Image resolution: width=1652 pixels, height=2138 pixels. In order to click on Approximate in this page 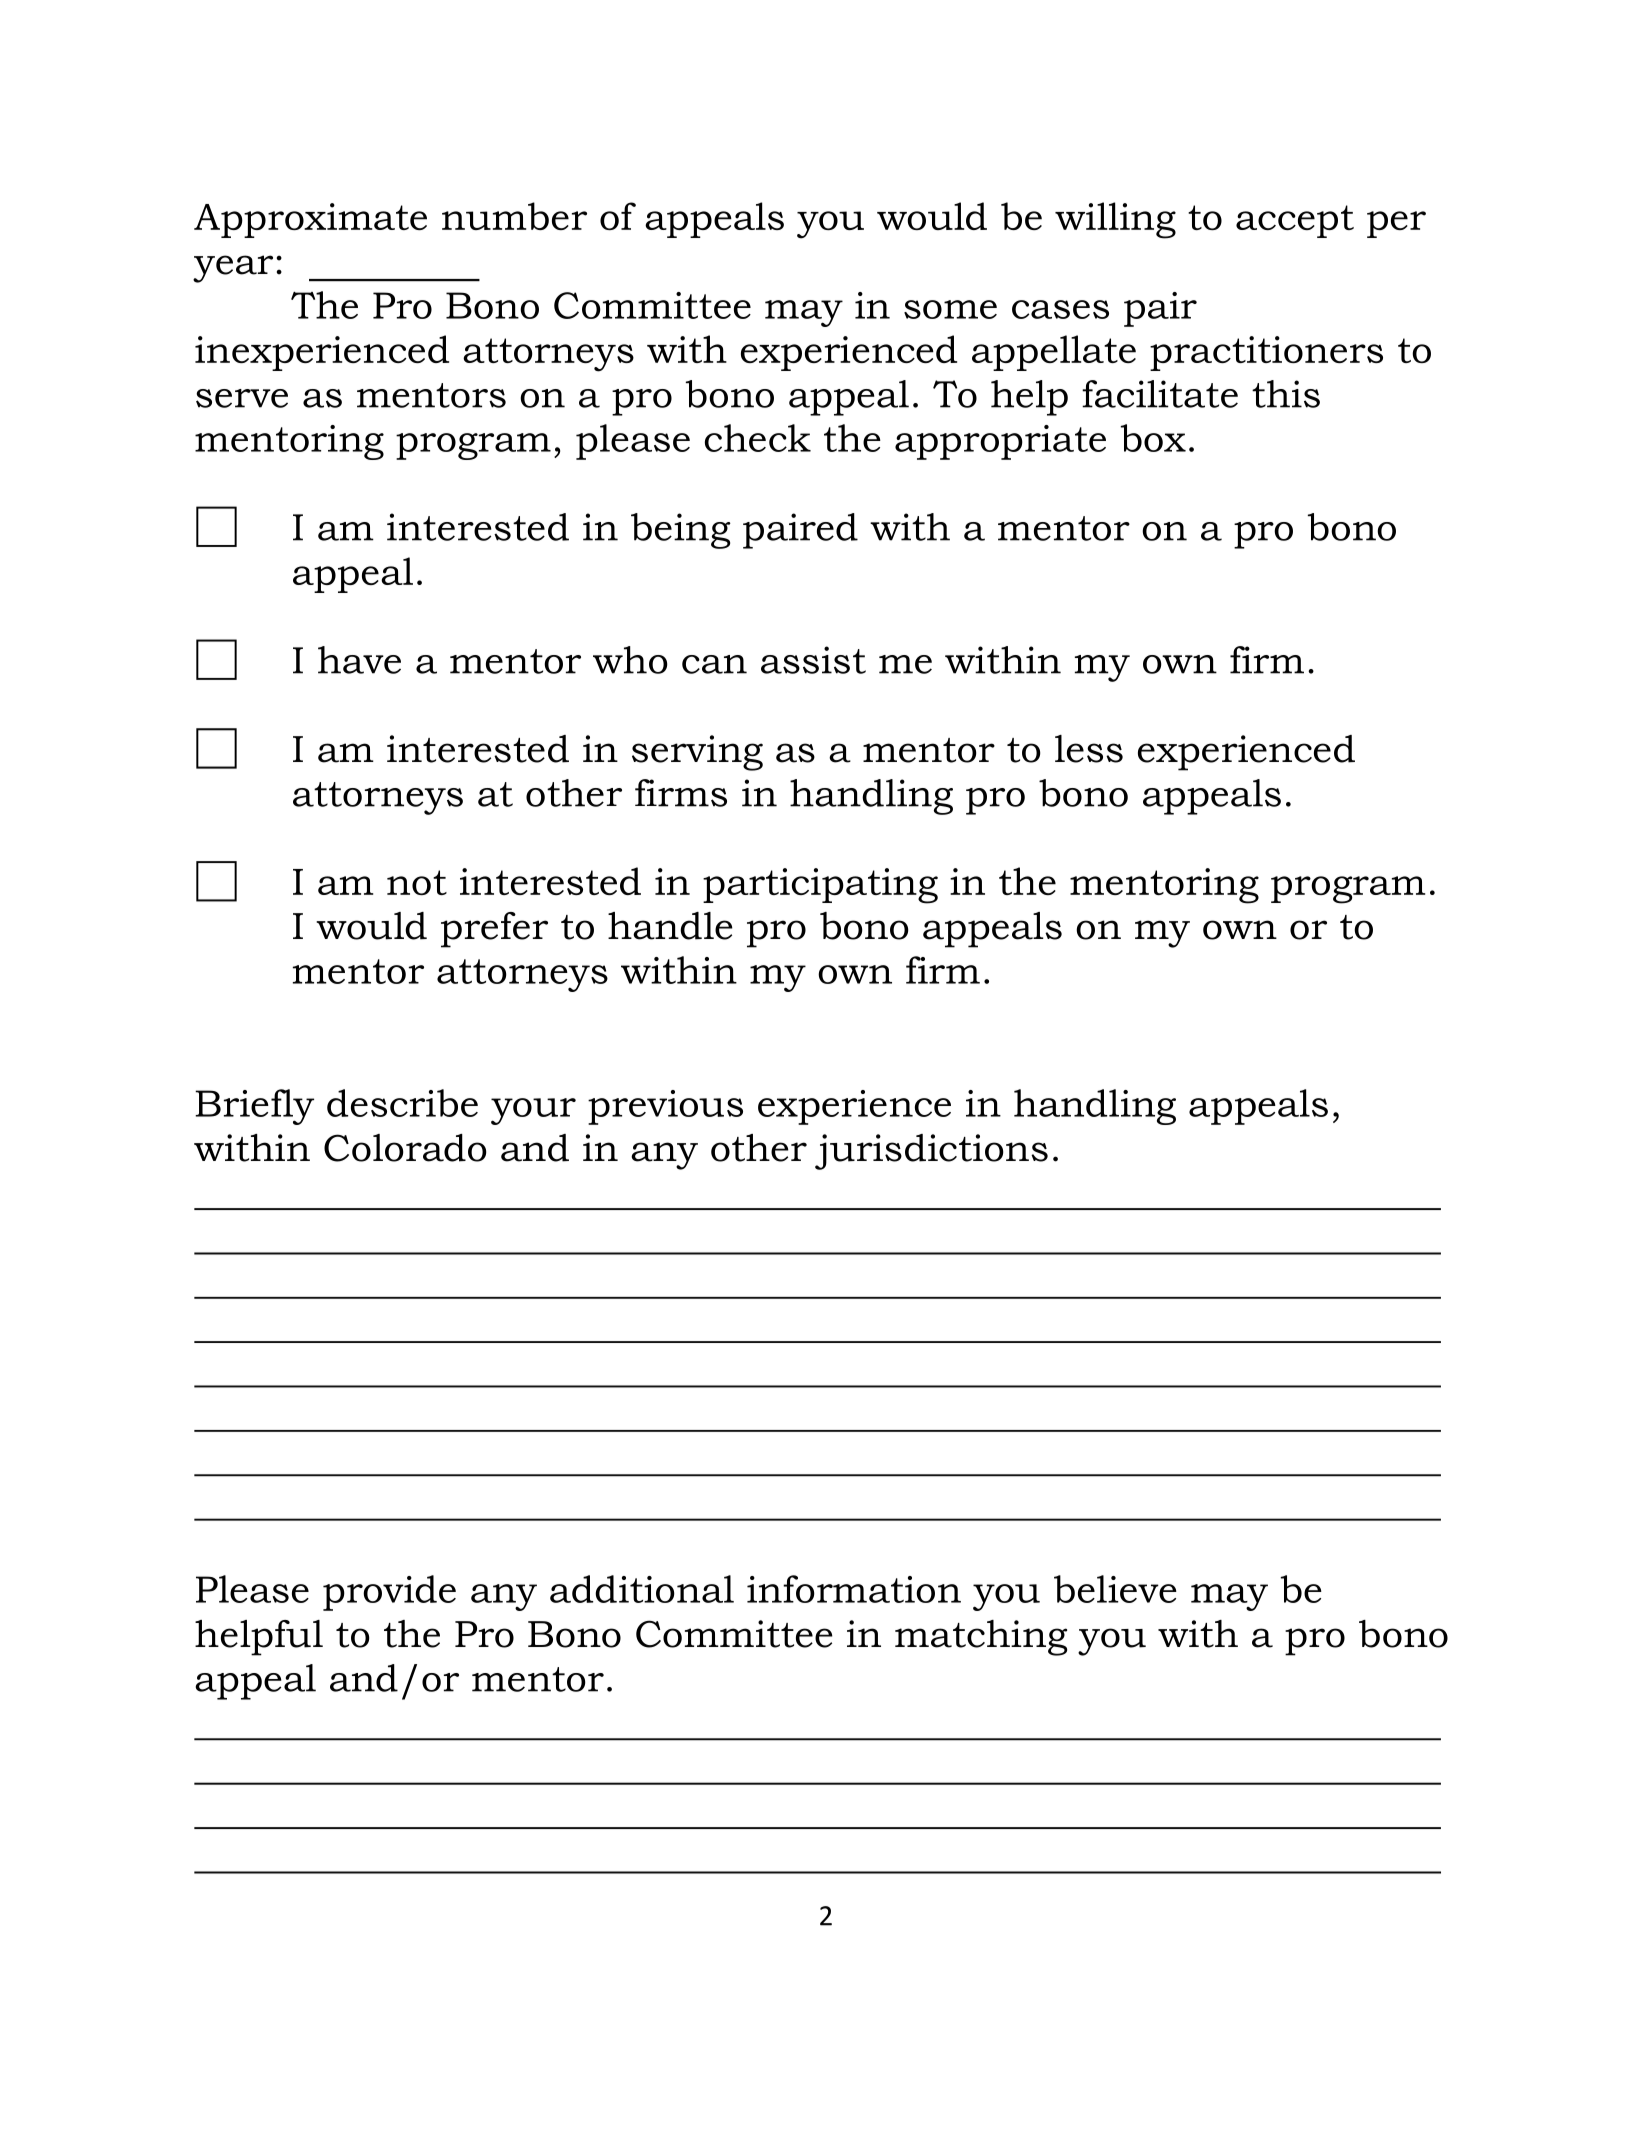, I will do `click(310, 220)`.
